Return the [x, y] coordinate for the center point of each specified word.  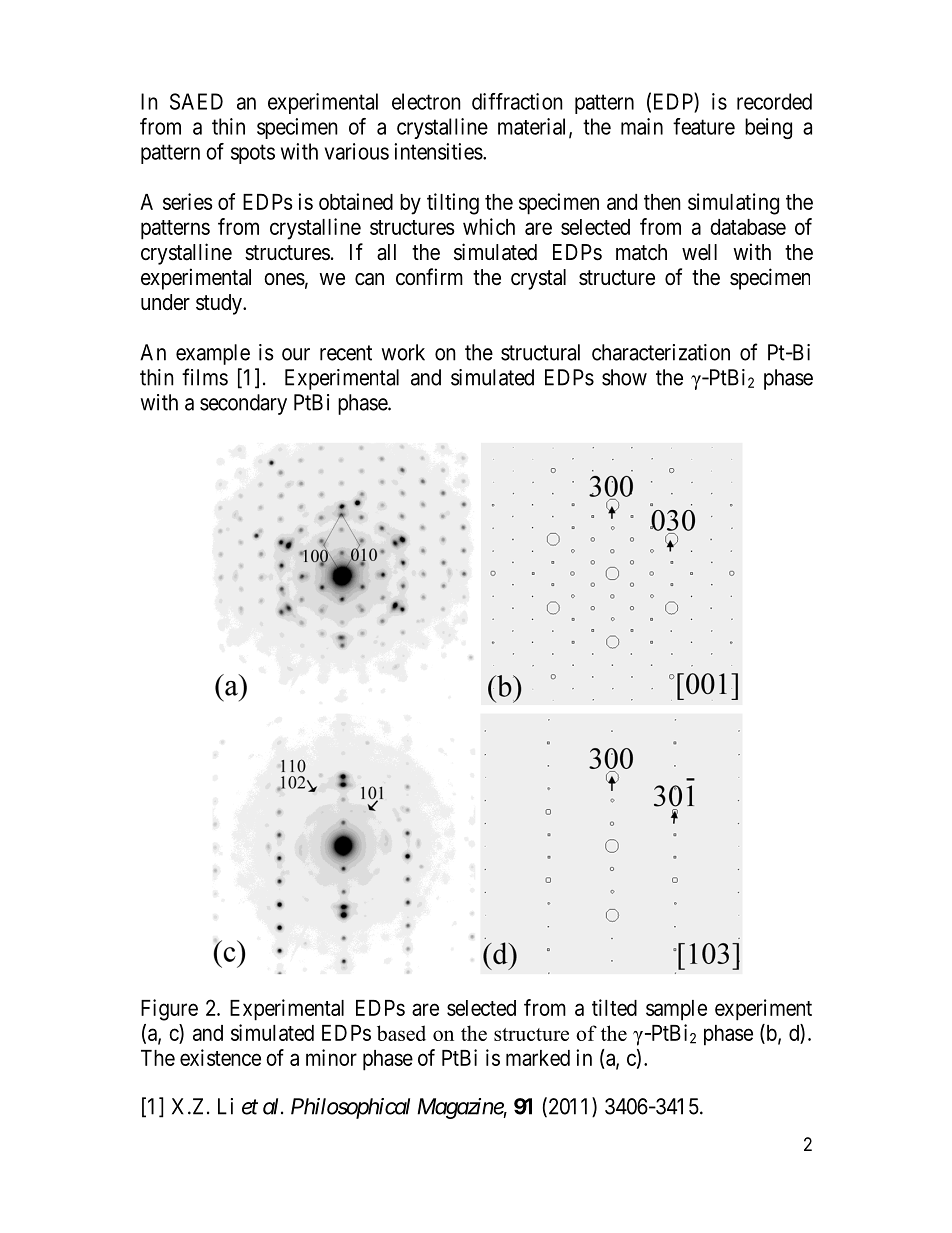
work [403, 352]
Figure [169, 1010]
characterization [661, 352]
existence [220, 1057]
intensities [438, 151]
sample [676, 1010]
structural [540, 352]
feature [704, 126]
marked [538, 1058]
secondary [243, 404]
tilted [614, 1007]
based [401, 1033]
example [213, 354]
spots [253, 154]
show [624, 377]
